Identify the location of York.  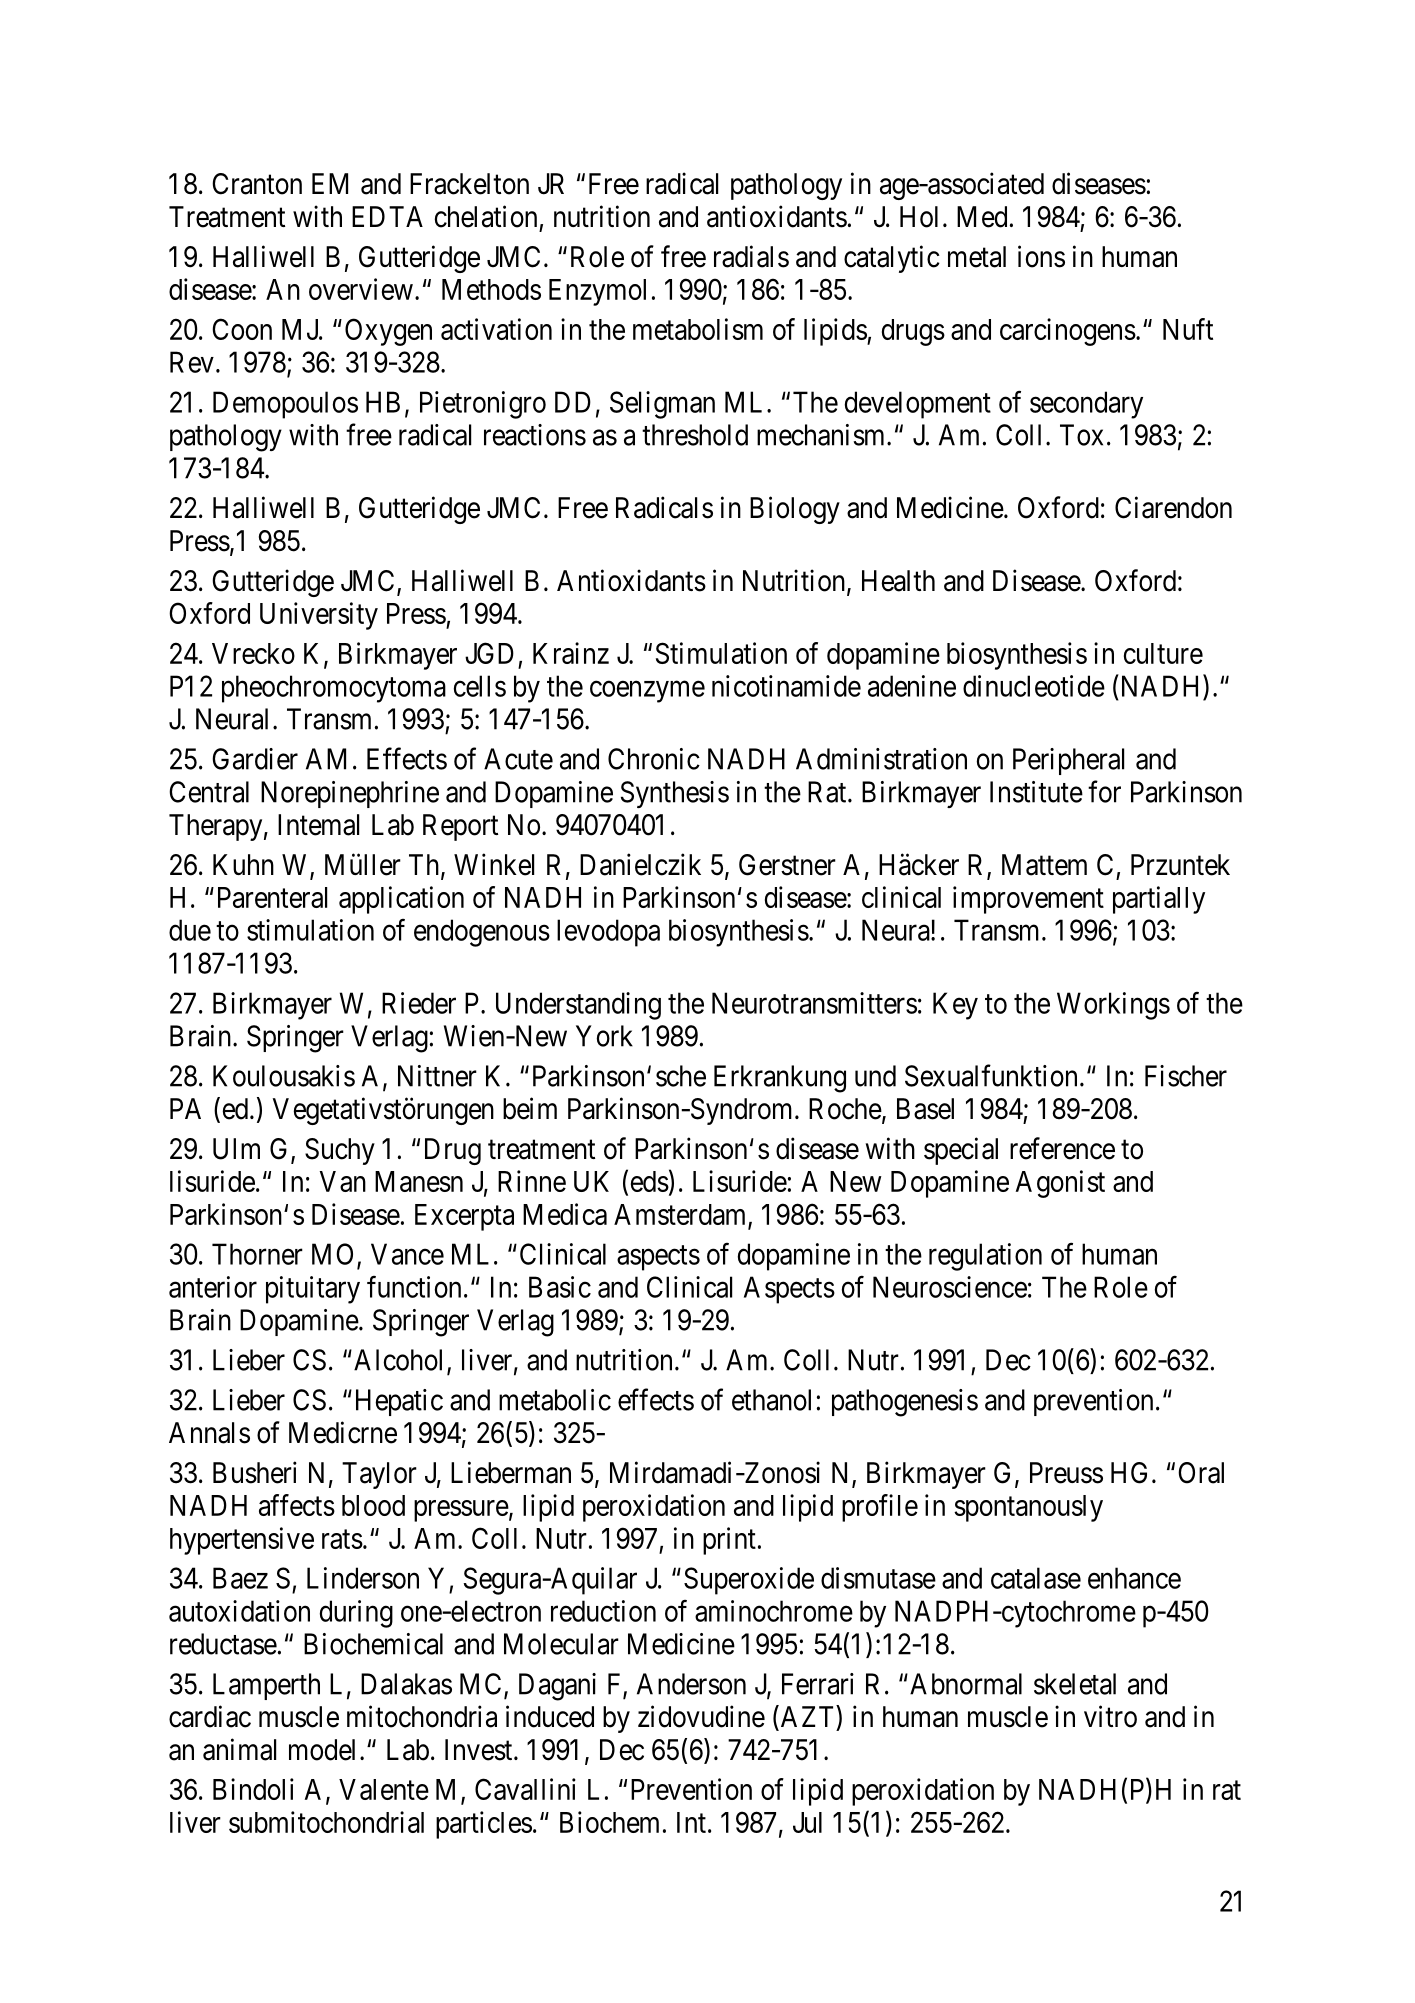
(604, 1036).
